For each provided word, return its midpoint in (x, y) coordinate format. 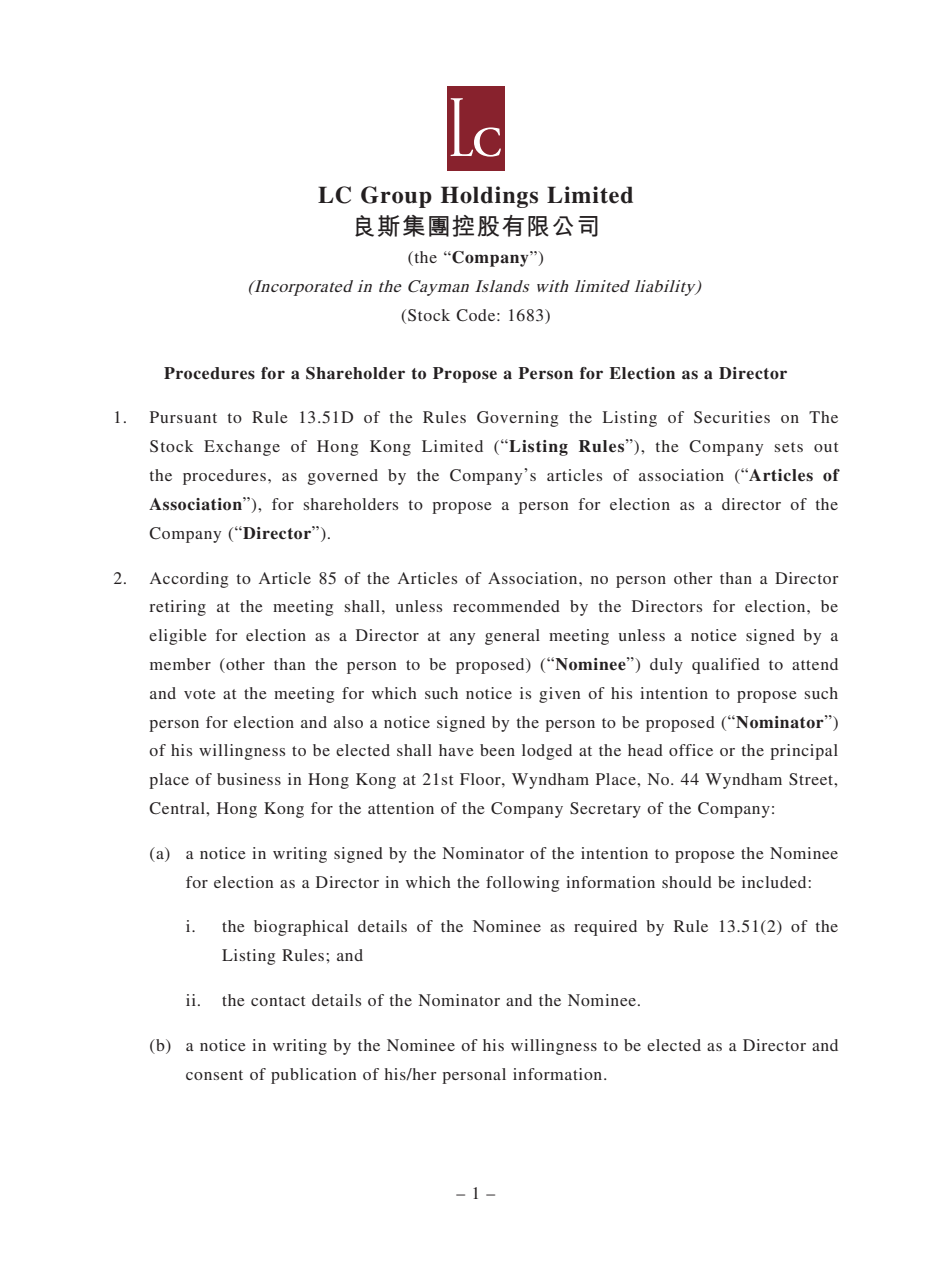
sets (789, 447)
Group (396, 197)
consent (214, 1075)
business (249, 779)
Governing (517, 419)
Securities (732, 417)
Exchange (242, 448)
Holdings (489, 197)
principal (804, 752)
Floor (481, 779)
